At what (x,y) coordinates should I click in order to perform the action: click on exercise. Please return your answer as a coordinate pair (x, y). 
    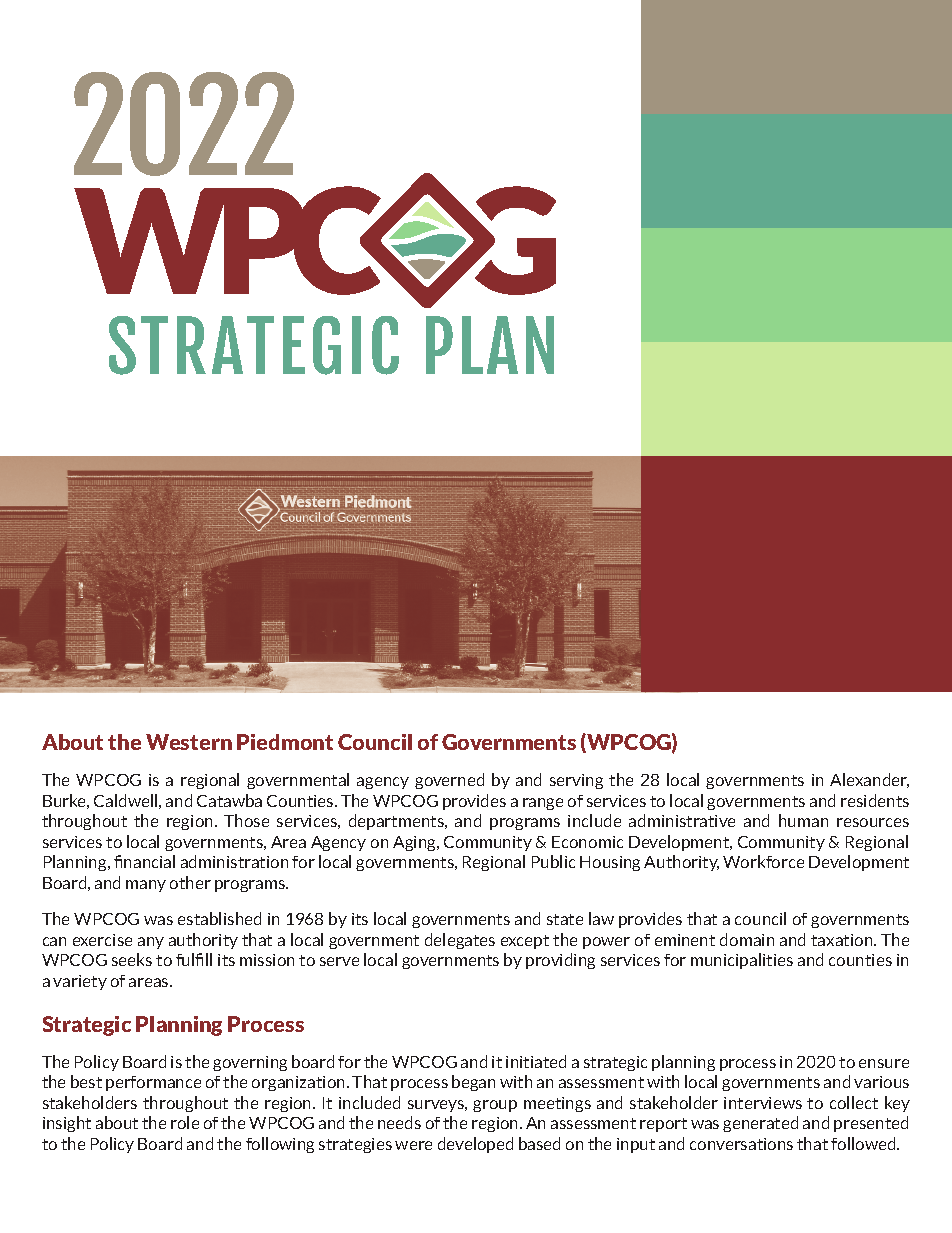
    Looking at the image, I should click on (102, 940).
